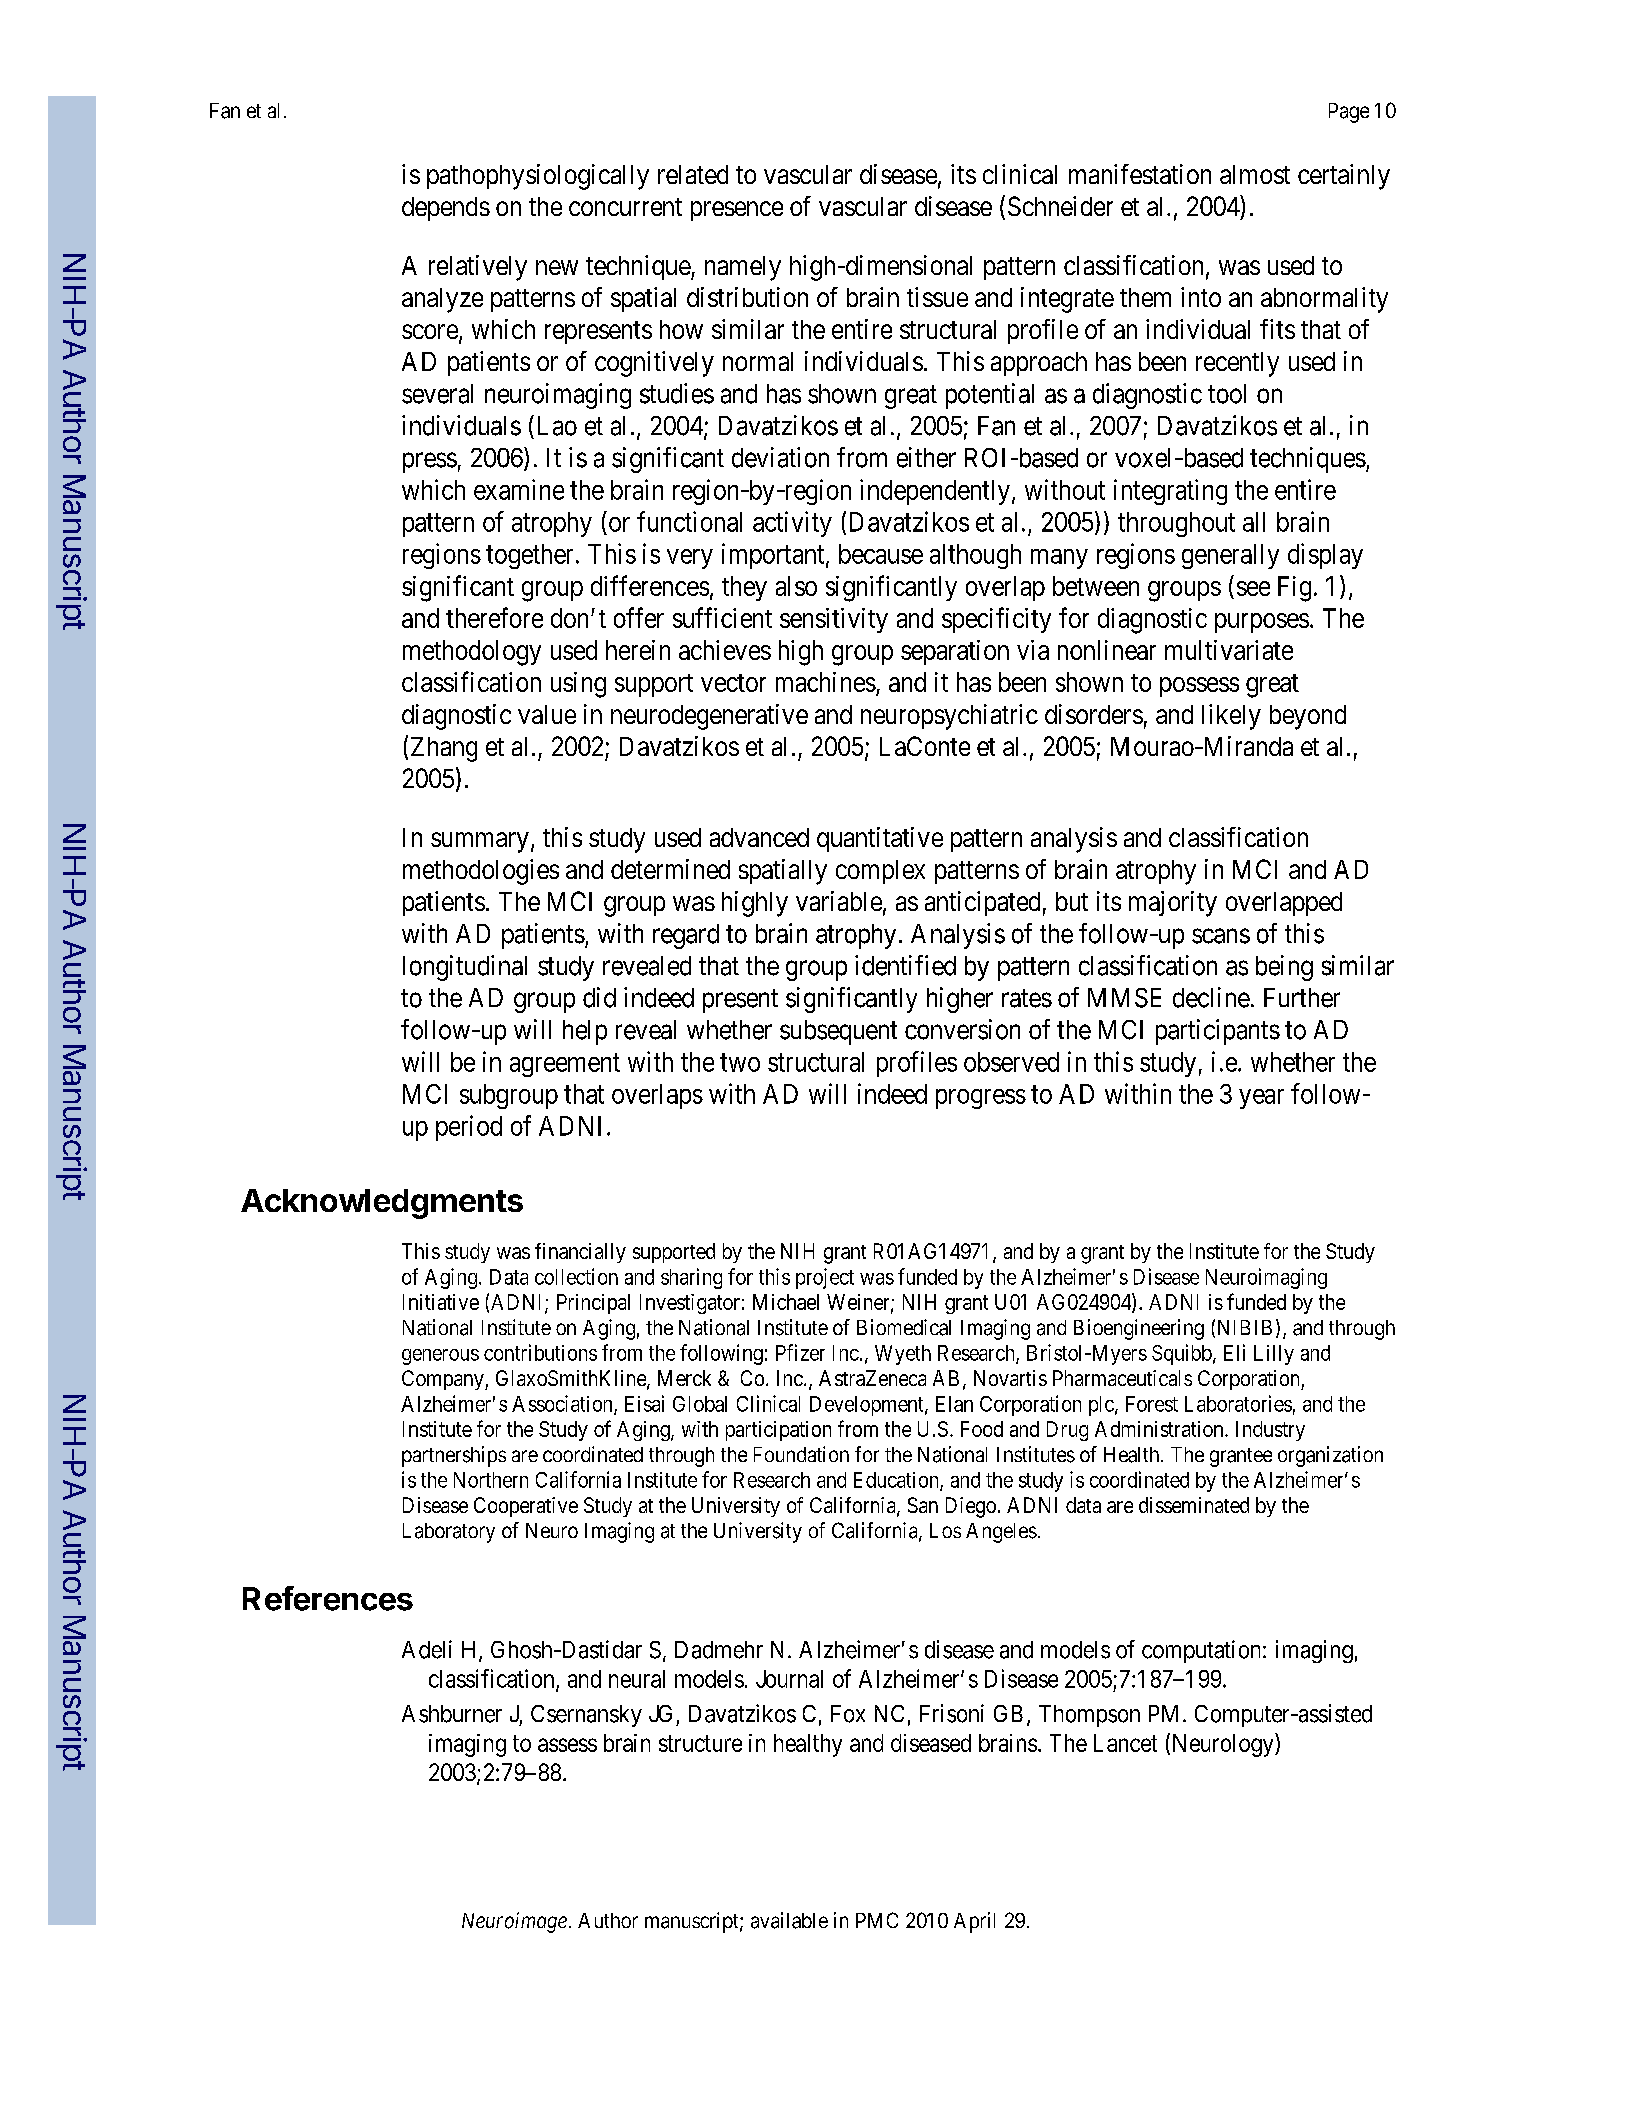 The width and height of the page is (1636, 2117). Describe the element at coordinates (1231, 717) in the page. I see `likely` at that location.
